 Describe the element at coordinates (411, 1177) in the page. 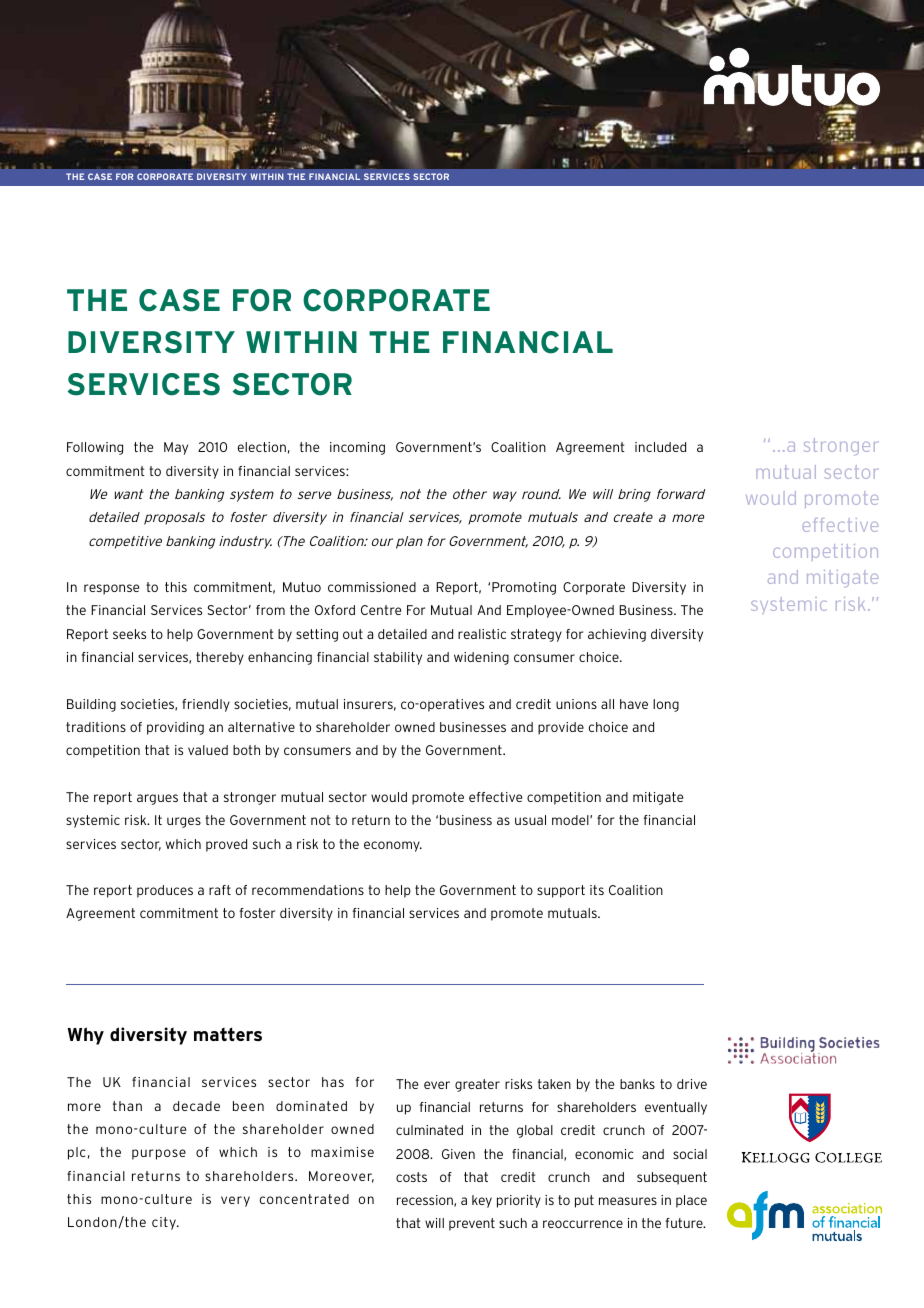

I see `costs` at that location.
